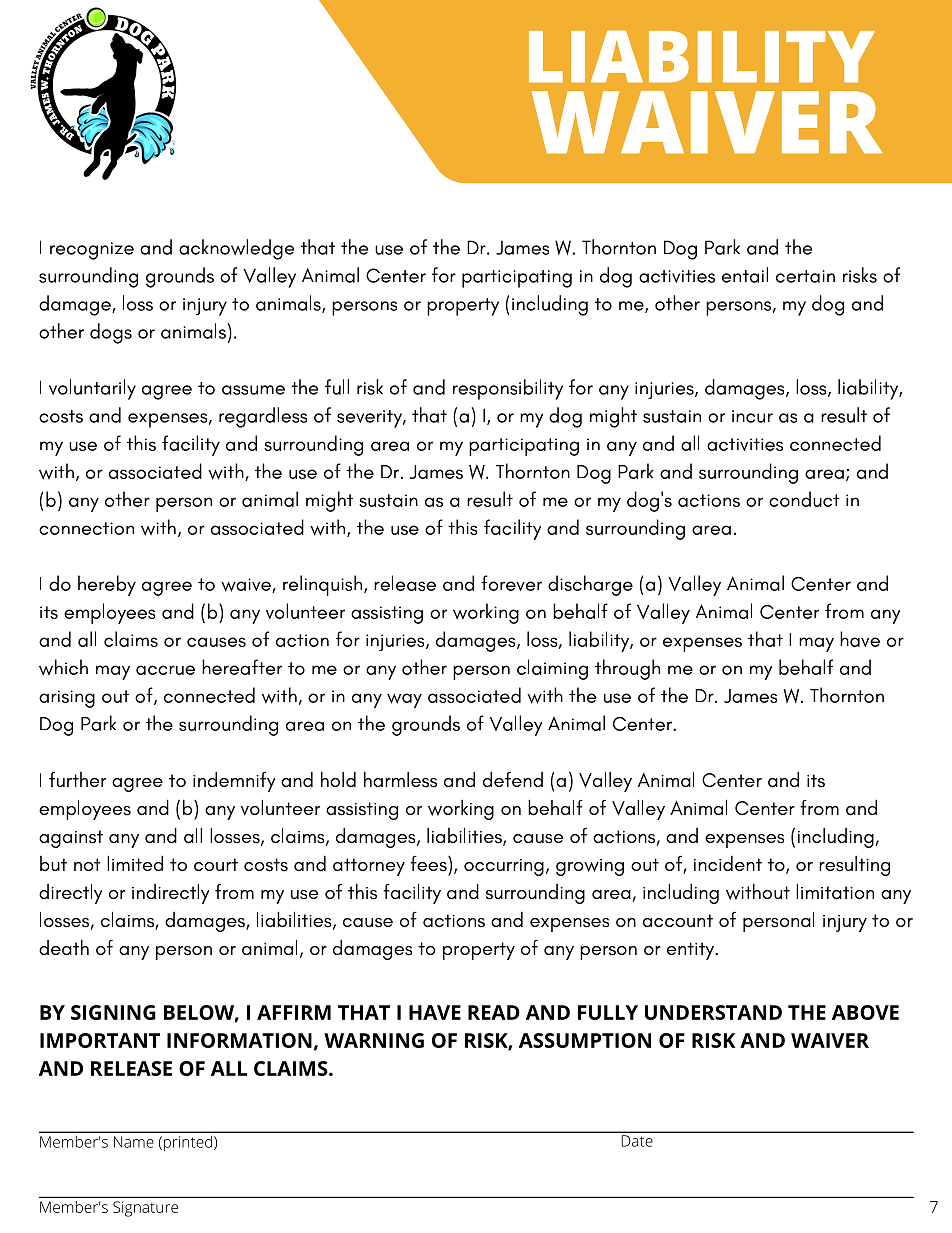  What do you see at coordinates (86, 528) in the page?
I see `connection` at bounding box center [86, 528].
